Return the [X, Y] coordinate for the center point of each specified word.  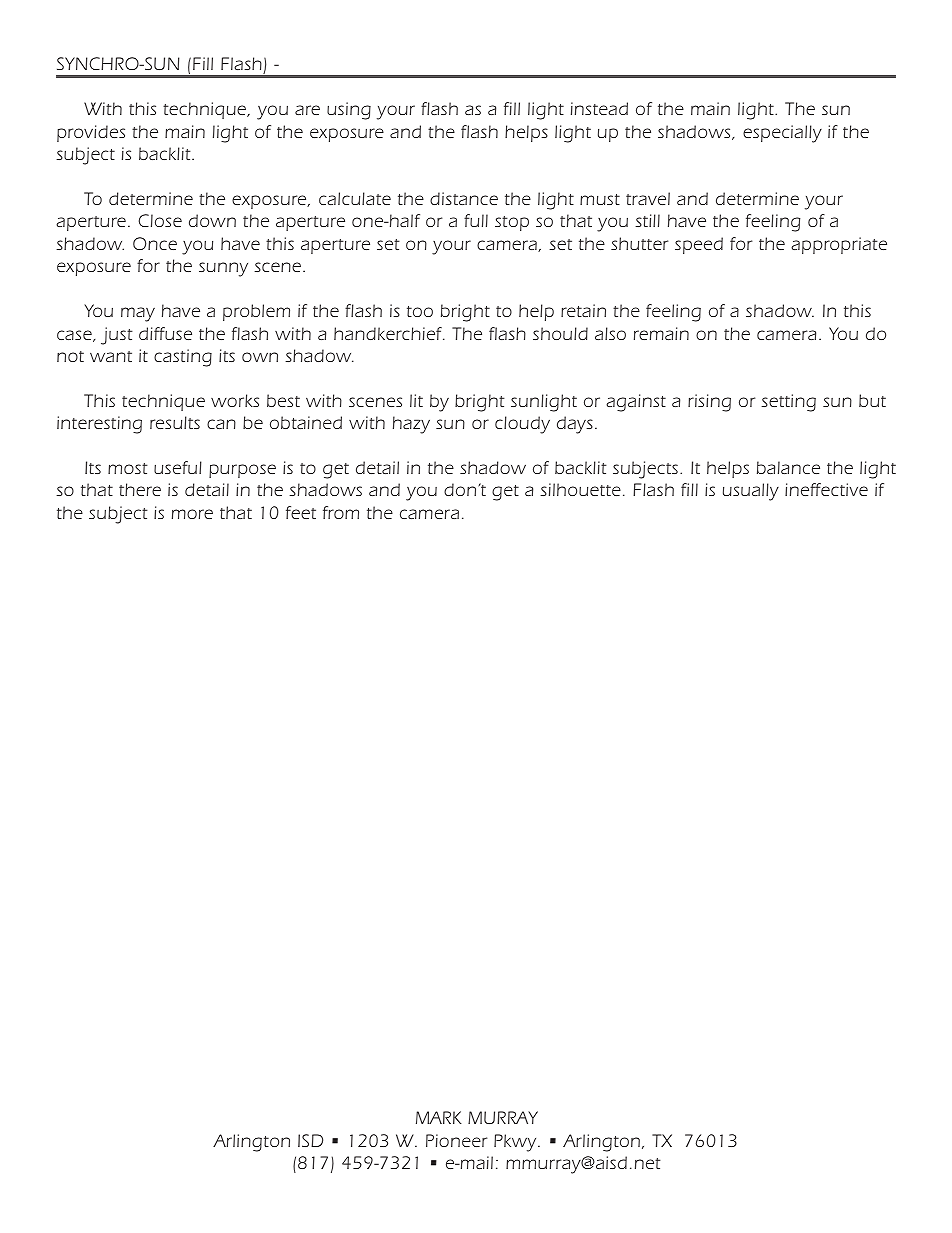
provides [91, 133]
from [341, 512]
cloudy [522, 425]
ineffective [826, 489]
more [192, 514]
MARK [439, 1117]
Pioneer [456, 1140]
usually [751, 492]
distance [464, 198]
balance [788, 467]
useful [178, 467]
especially [782, 134]
